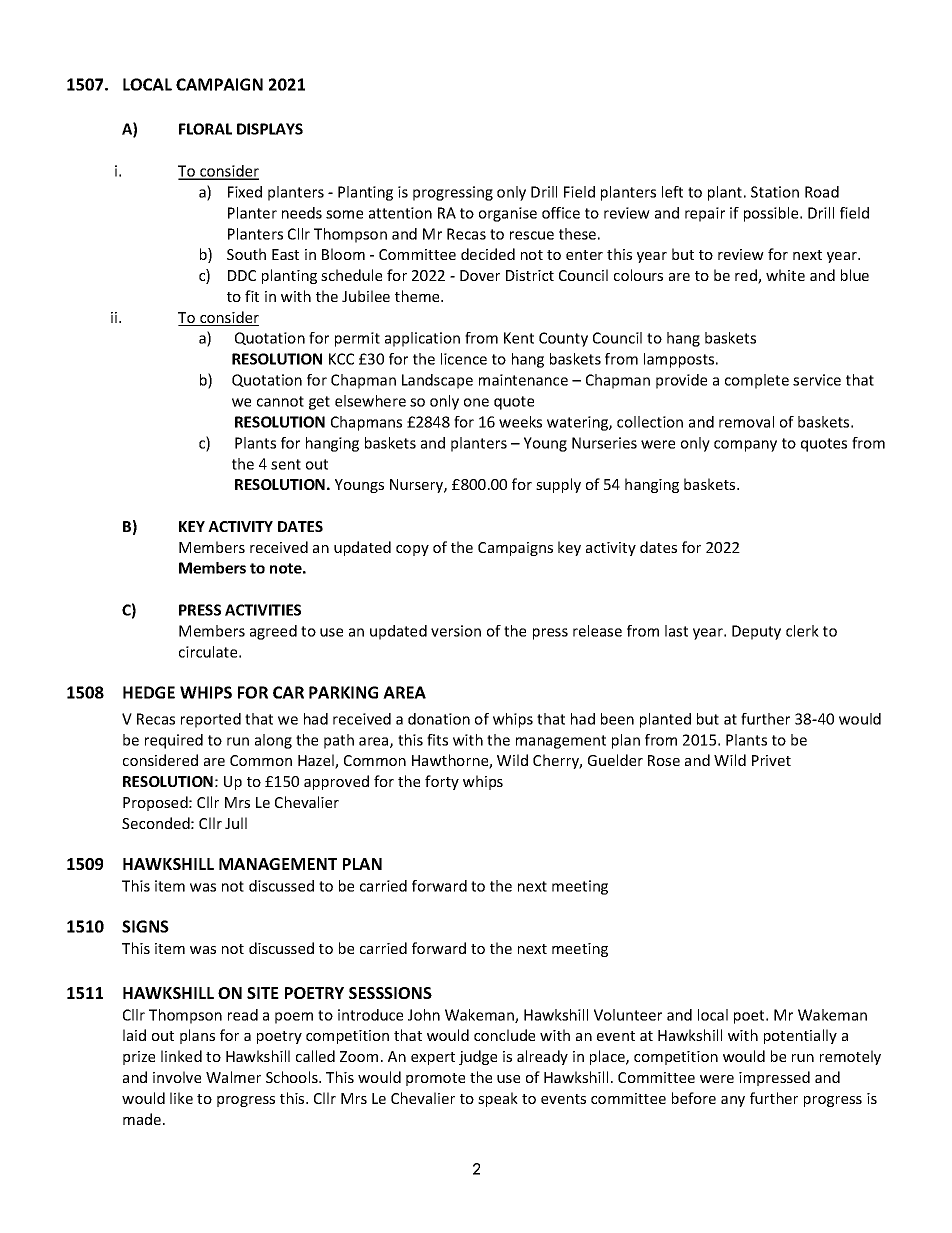  What do you see at coordinates (280, 401) in the document?
I see `cannot` at bounding box center [280, 401].
